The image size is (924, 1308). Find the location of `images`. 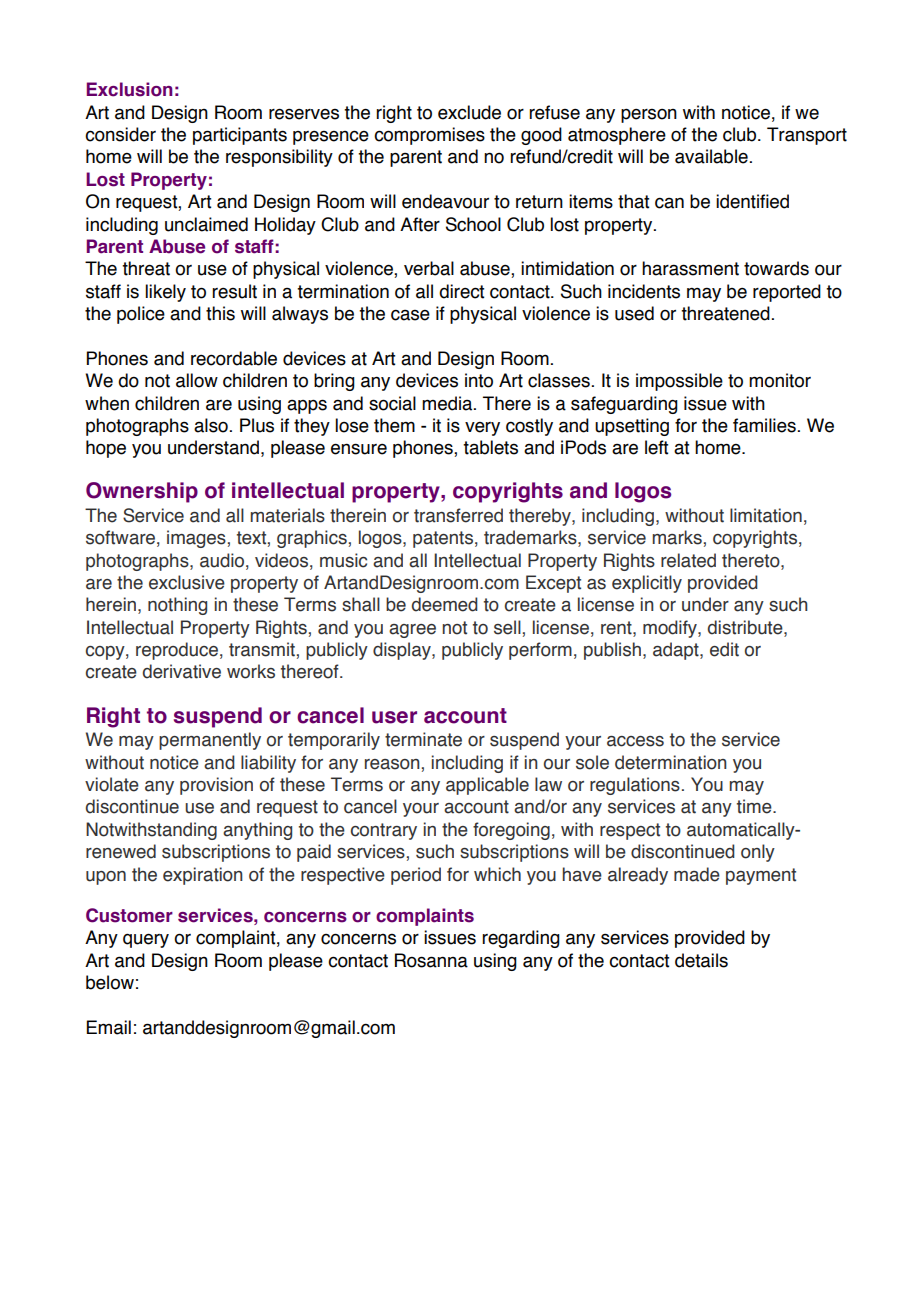

images is located at coordinates (196, 539).
